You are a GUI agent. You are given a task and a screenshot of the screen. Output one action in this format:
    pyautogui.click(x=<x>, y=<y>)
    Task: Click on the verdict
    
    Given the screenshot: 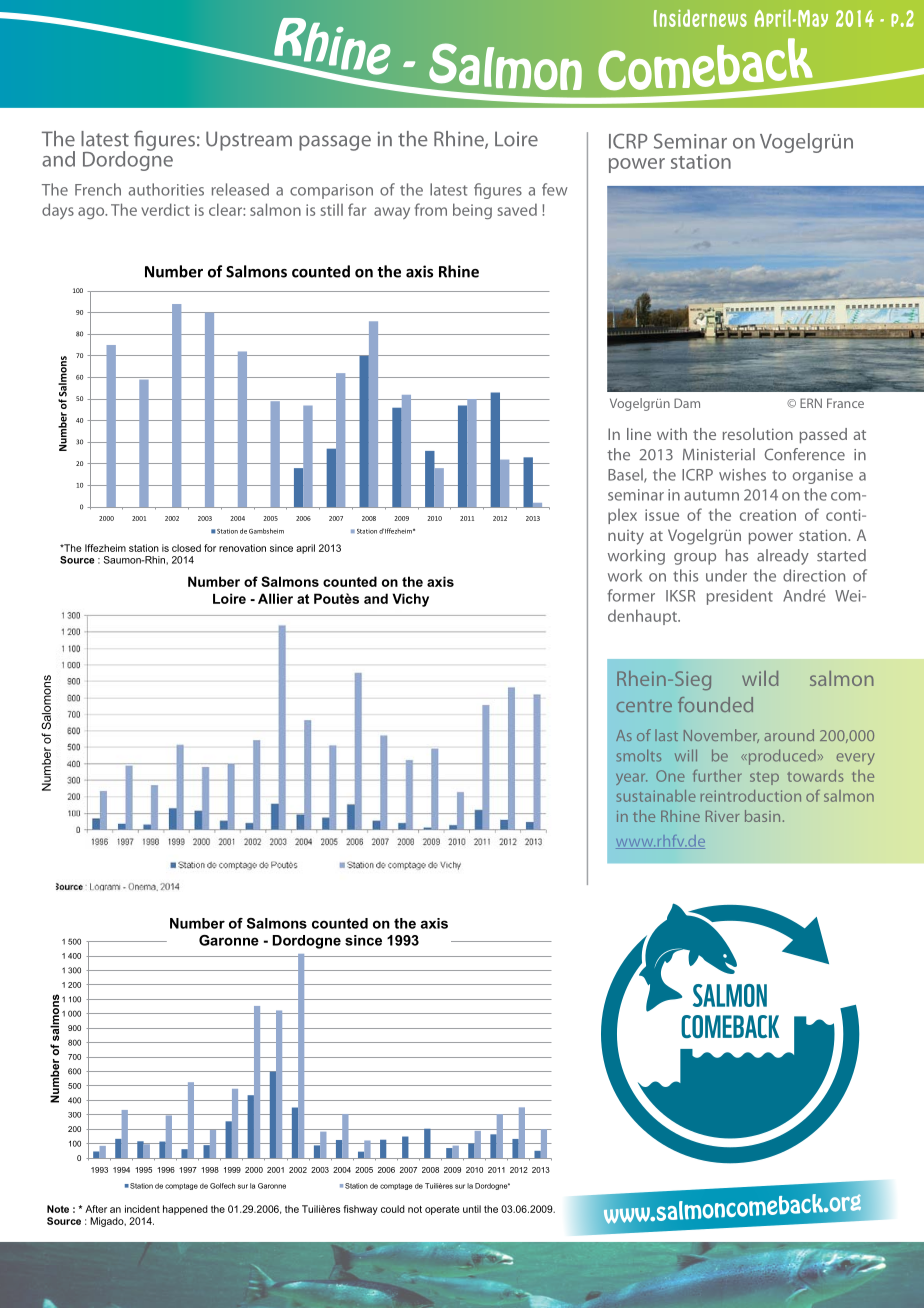 What is the action you would take?
    pyautogui.click(x=165, y=209)
